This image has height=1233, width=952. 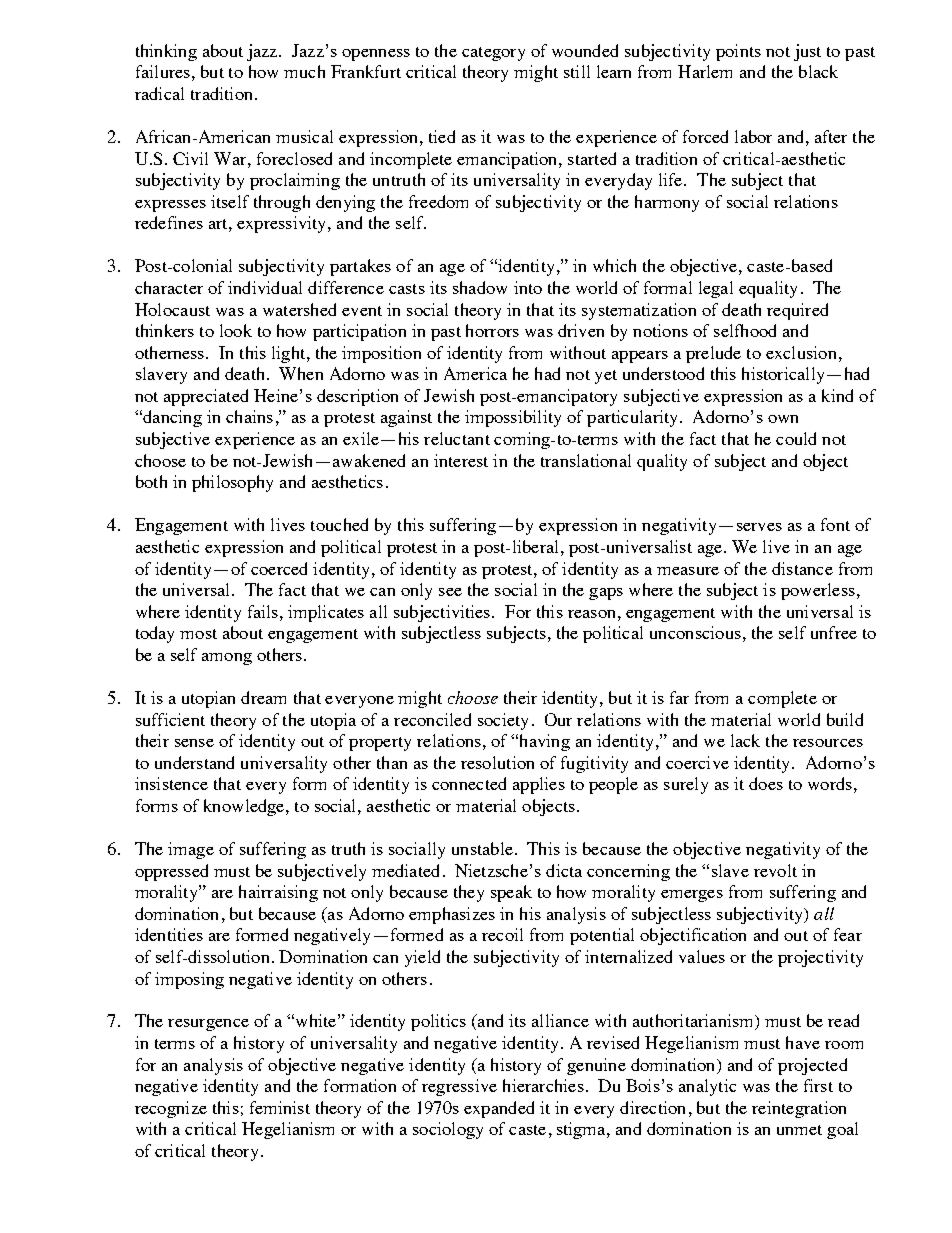 What do you see at coordinates (499, 1109) in the image?
I see `expanded` at bounding box center [499, 1109].
